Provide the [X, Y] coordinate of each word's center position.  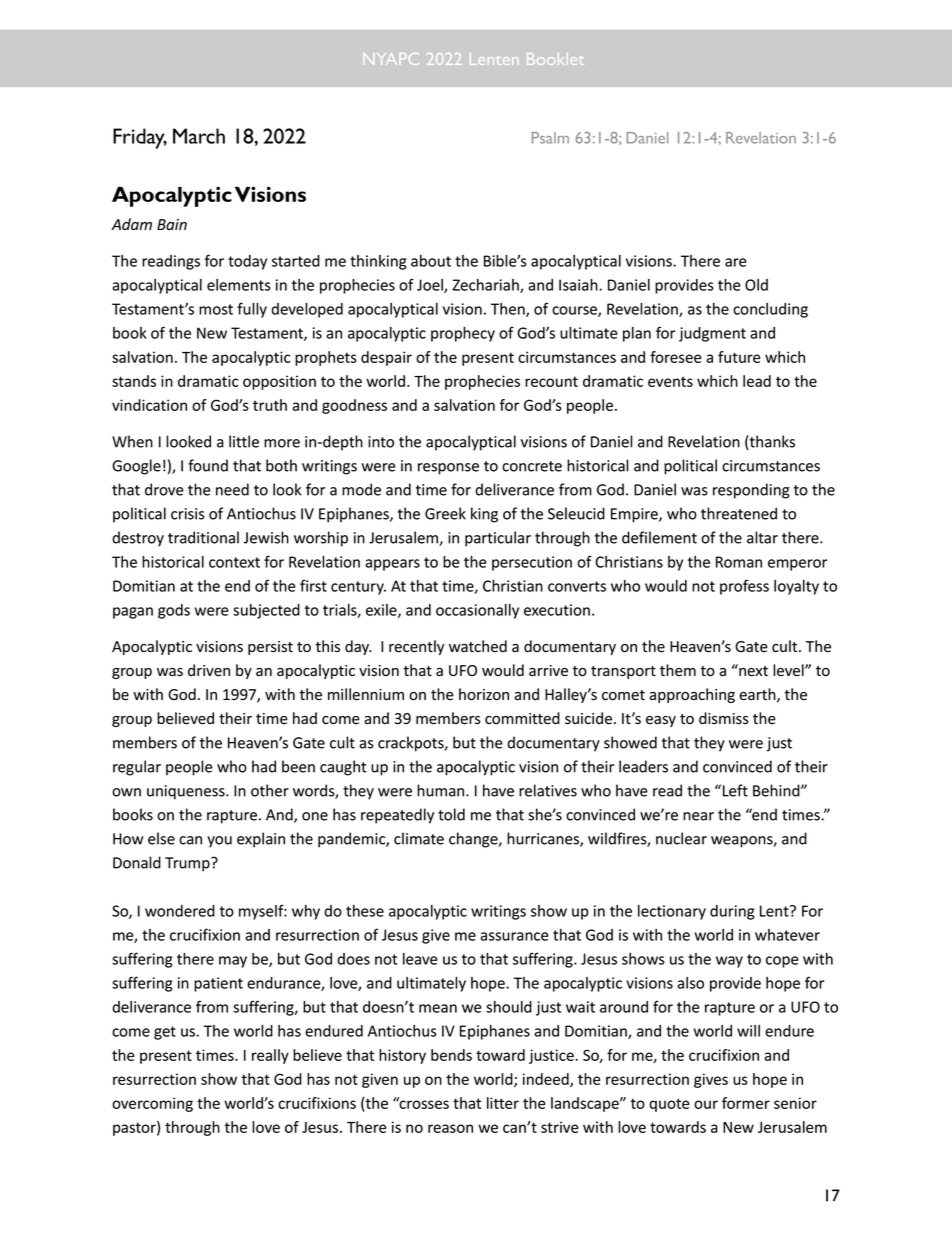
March [199, 136]
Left [735, 790]
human [442, 790]
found [208, 465]
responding [751, 491]
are [736, 262]
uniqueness [187, 792]
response [448, 469]
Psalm [550, 138]
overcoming [152, 1104]
